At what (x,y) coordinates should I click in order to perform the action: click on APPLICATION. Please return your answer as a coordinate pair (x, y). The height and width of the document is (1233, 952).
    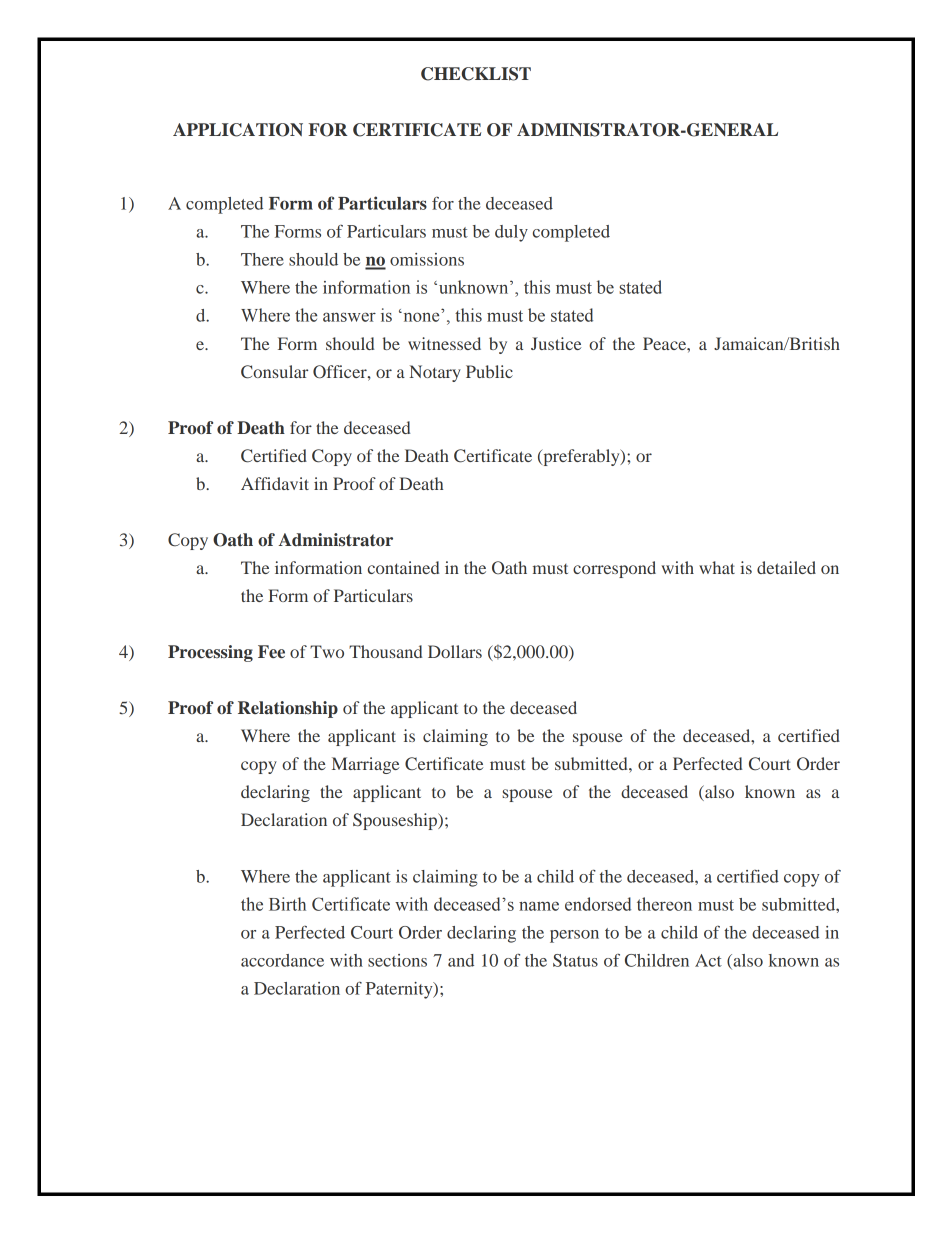
    Looking at the image, I should click on (238, 130).
